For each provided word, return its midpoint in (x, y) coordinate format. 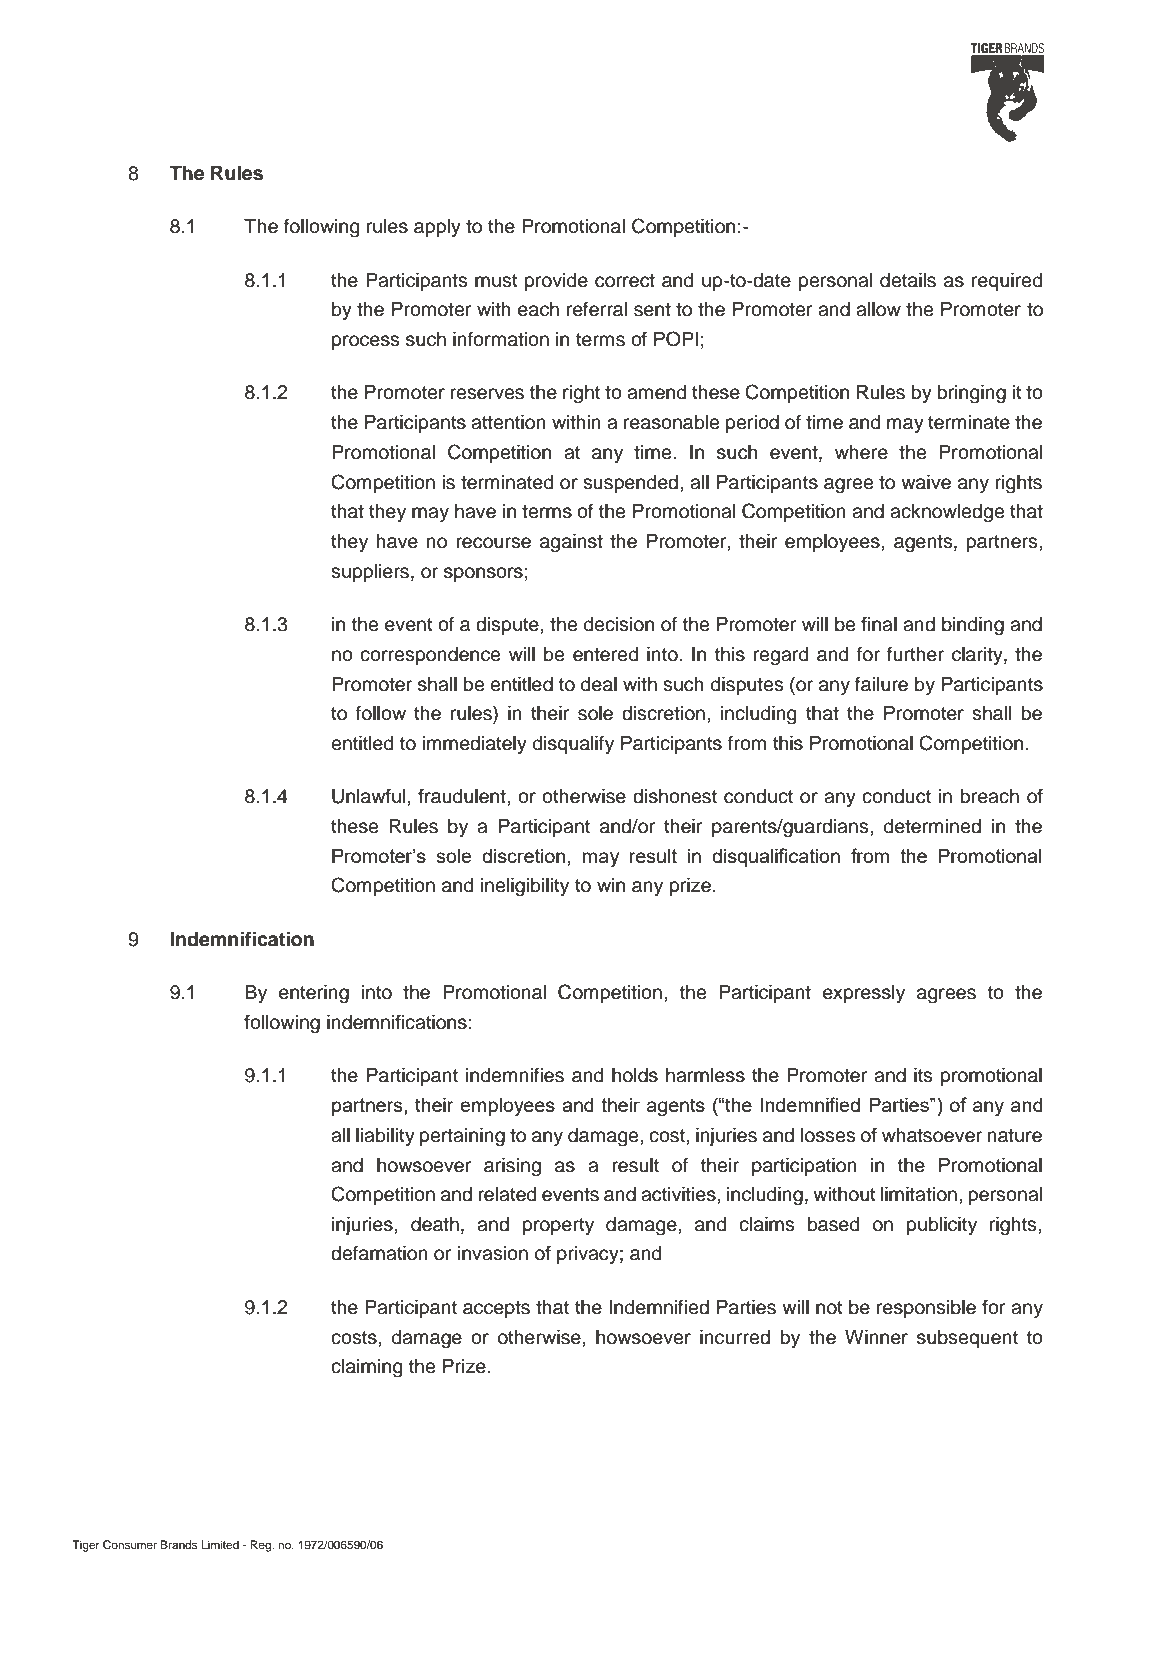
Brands (179, 1544)
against (571, 543)
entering (314, 994)
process (365, 342)
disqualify (573, 744)
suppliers (370, 573)
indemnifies (515, 1075)
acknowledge (947, 513)
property (558, 1226)
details (908, 280)
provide (556, 282)
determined (932, 826)
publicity (942, 1226)
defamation (379, 1253)
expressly (864, 994)
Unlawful (368, 796)
